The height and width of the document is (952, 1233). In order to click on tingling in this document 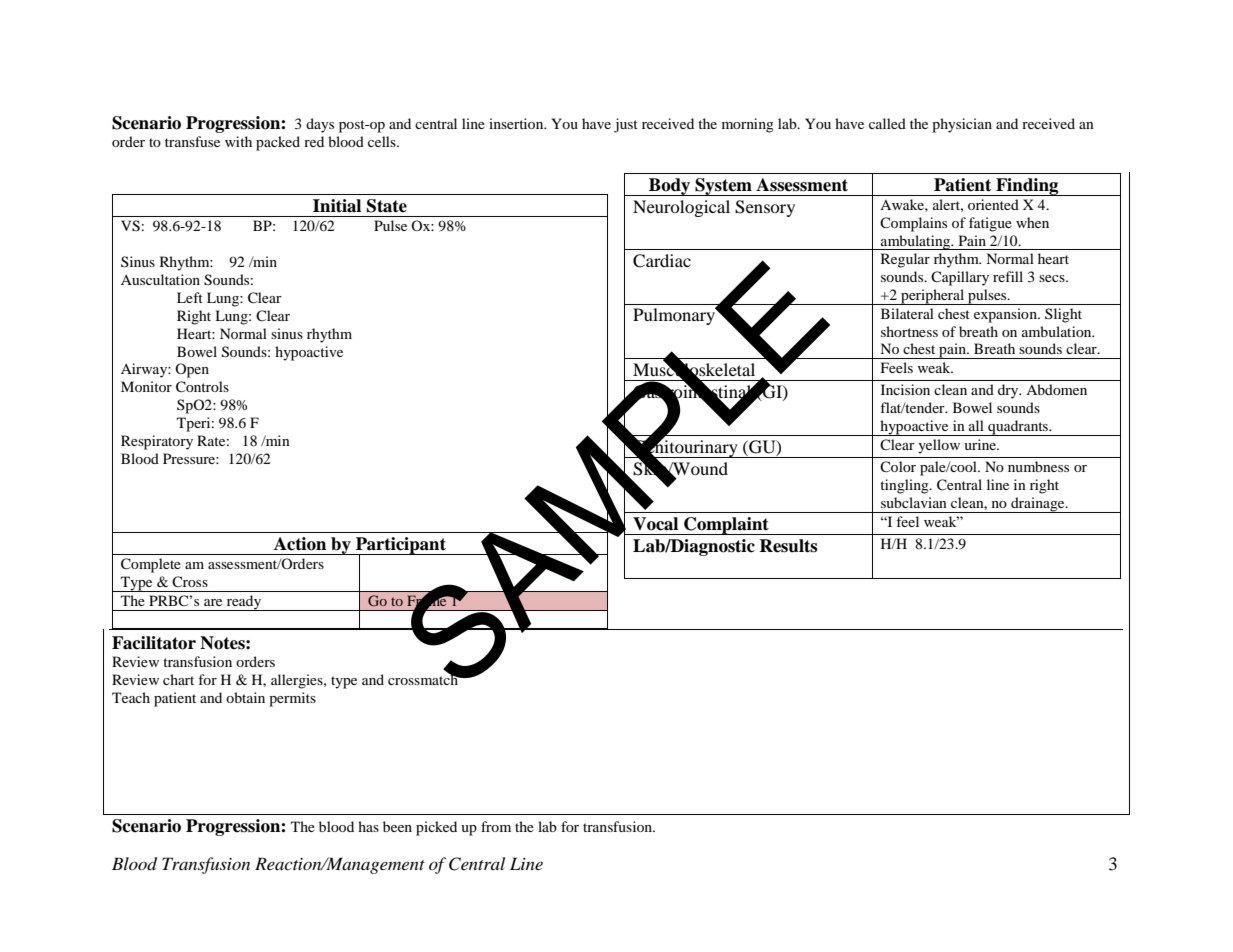, I will do `click(905, 486)`.
